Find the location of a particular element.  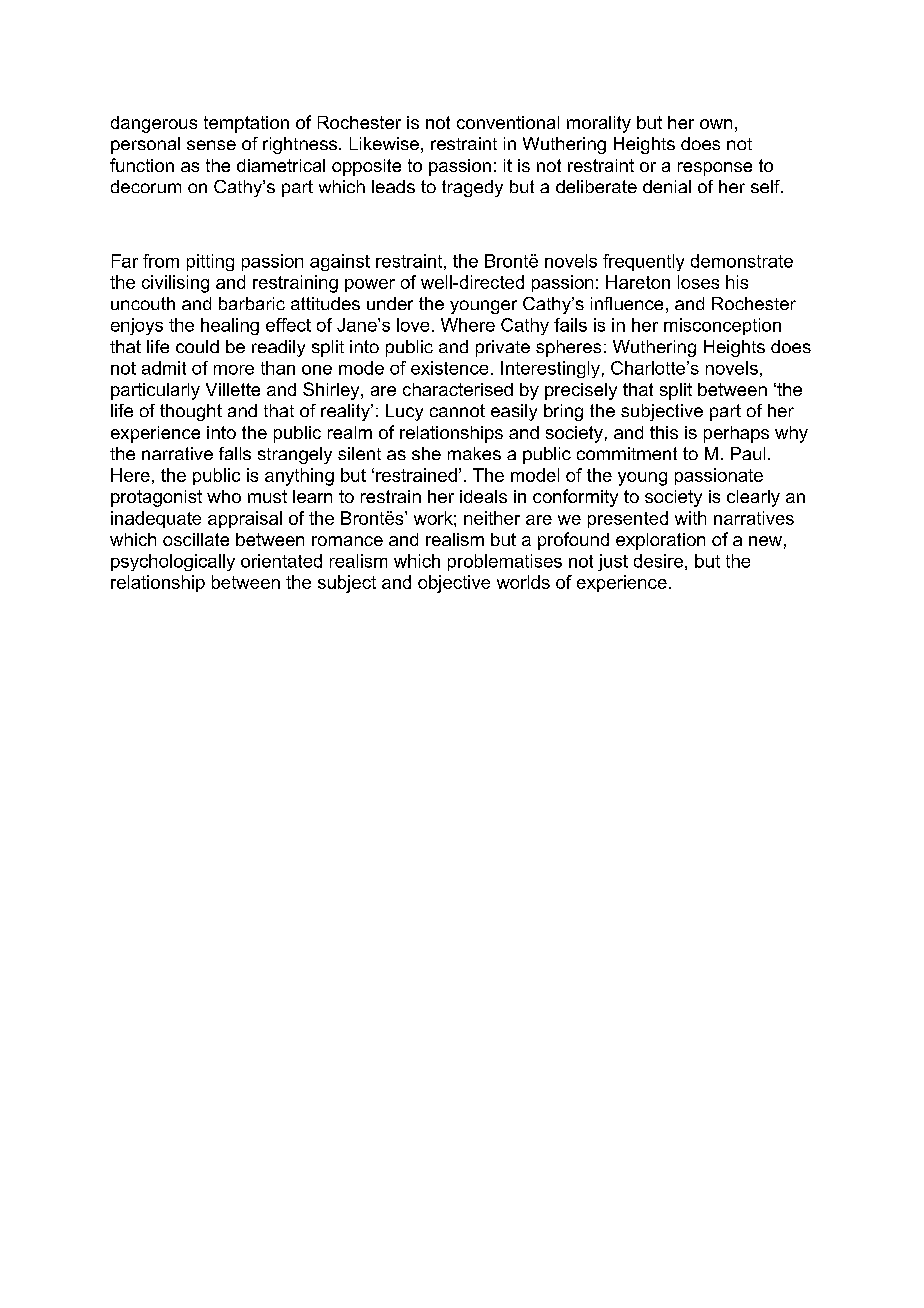

misconception is located at coordinates (722, 326).
